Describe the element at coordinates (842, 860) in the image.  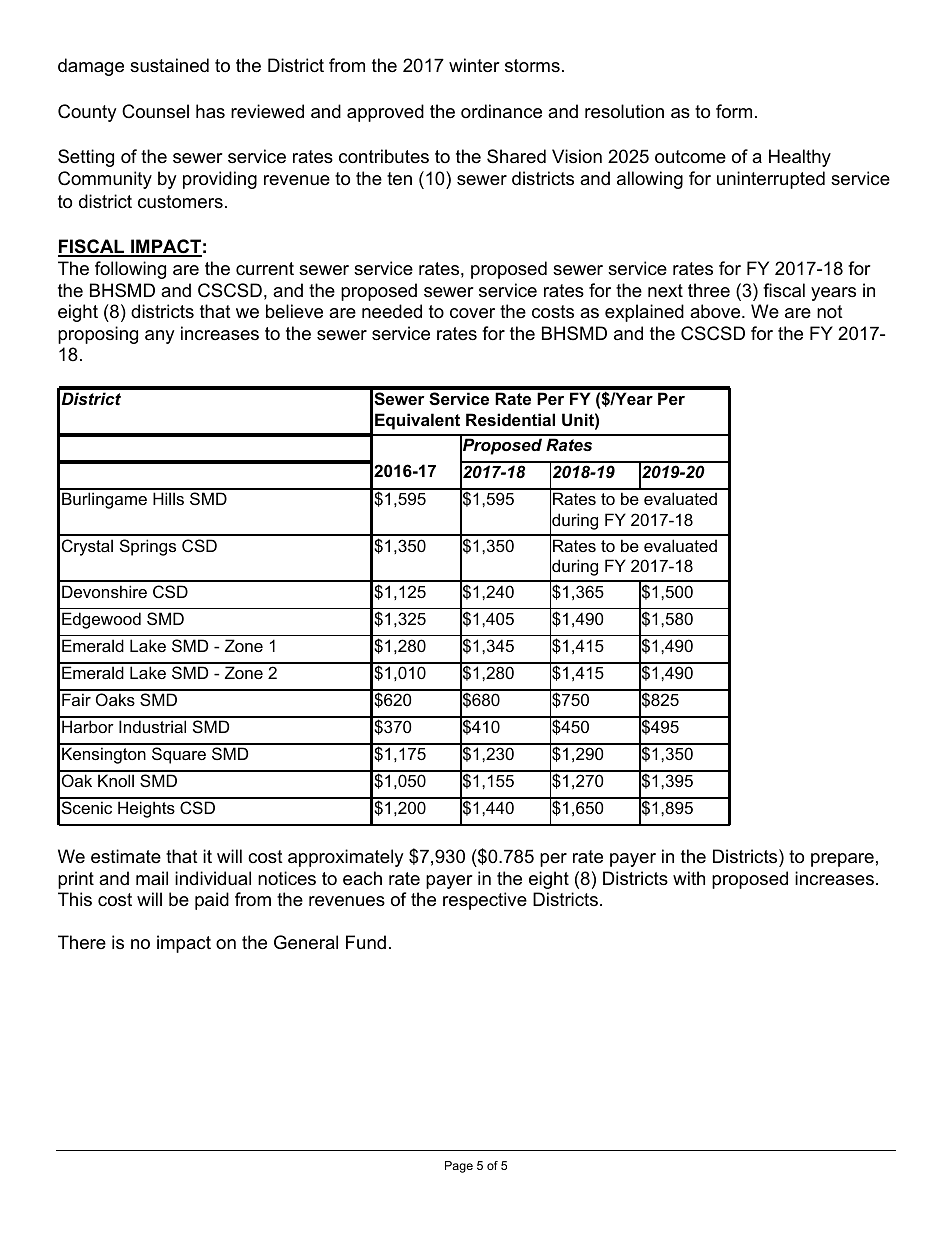
I see `prepare` at that location.
